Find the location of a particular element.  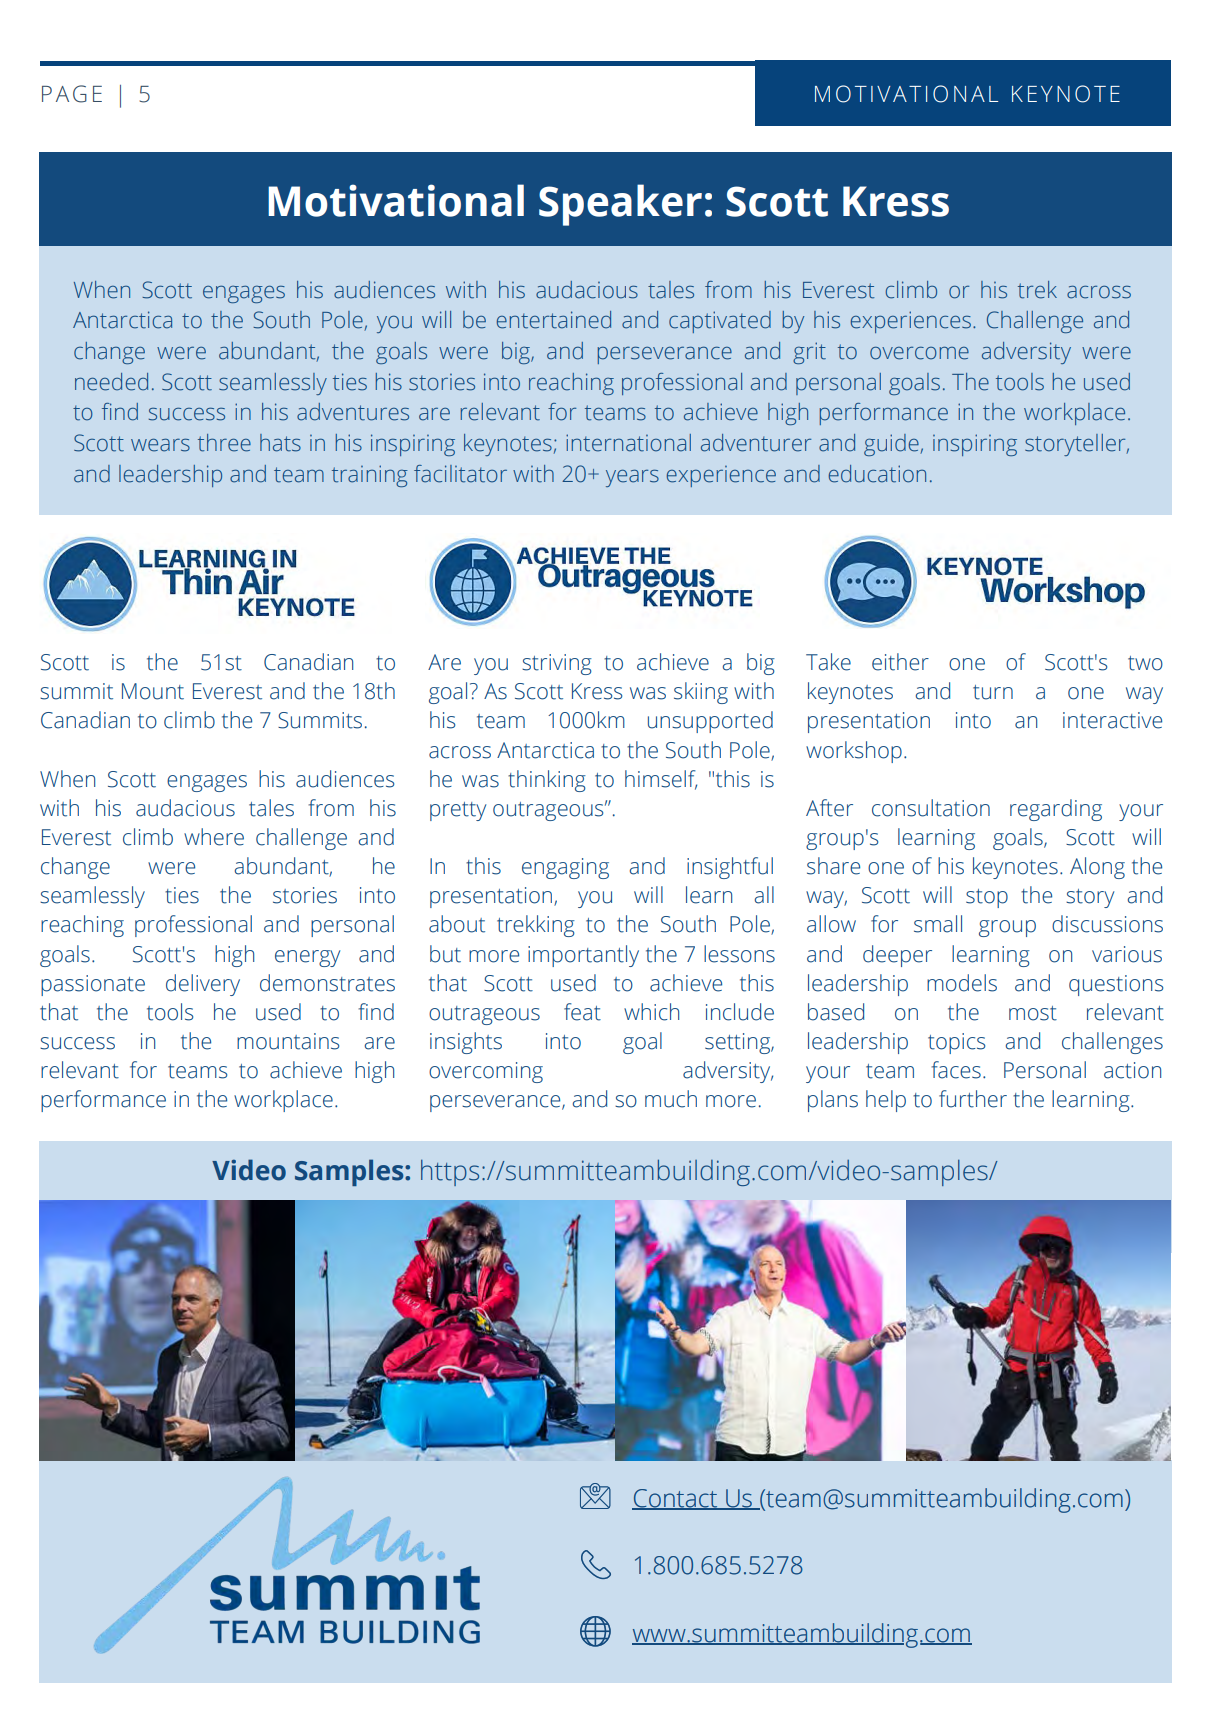

overcome is located at coordinates (919, 353).
